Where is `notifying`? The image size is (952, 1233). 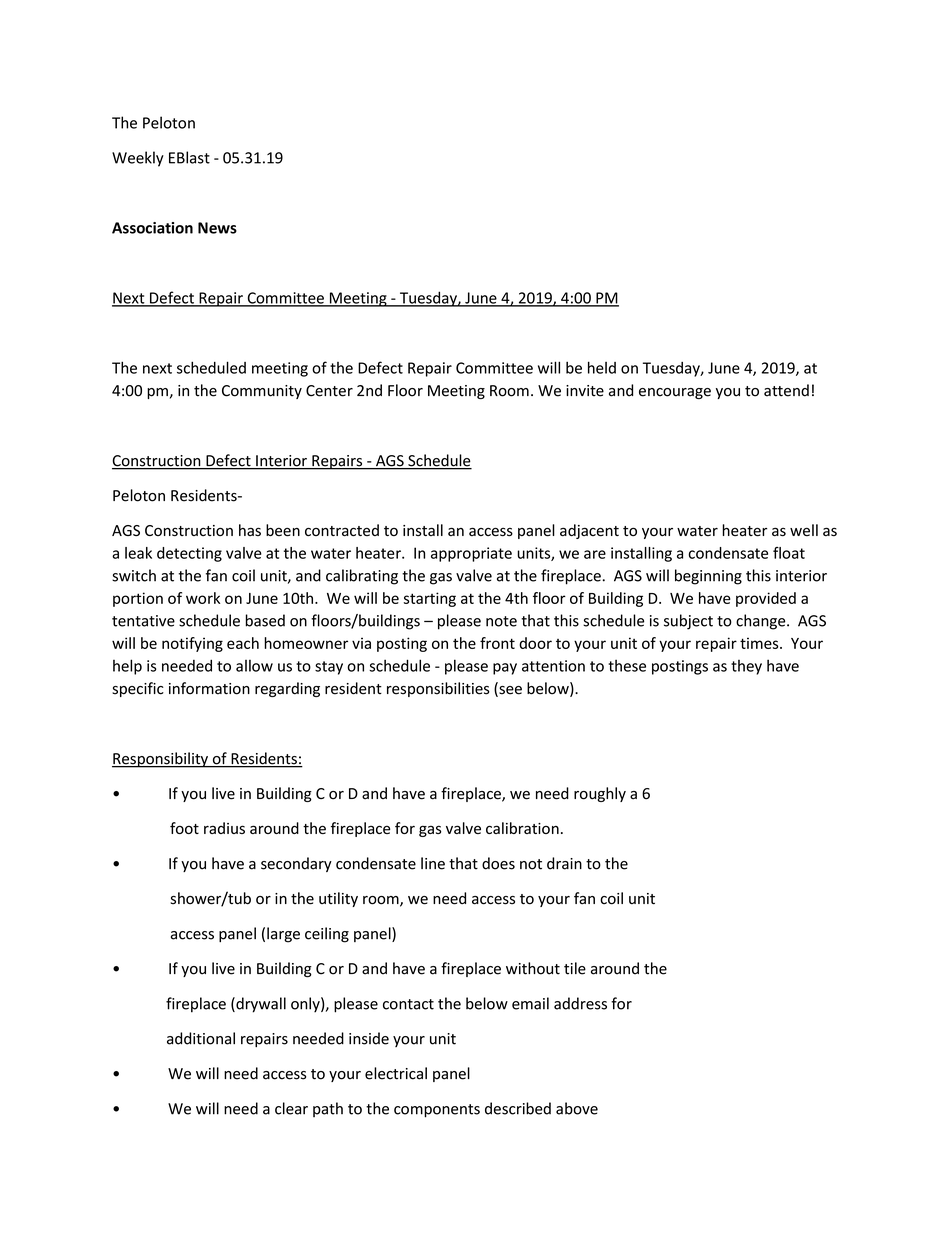 notifying is located at coordinates (192, 644).
